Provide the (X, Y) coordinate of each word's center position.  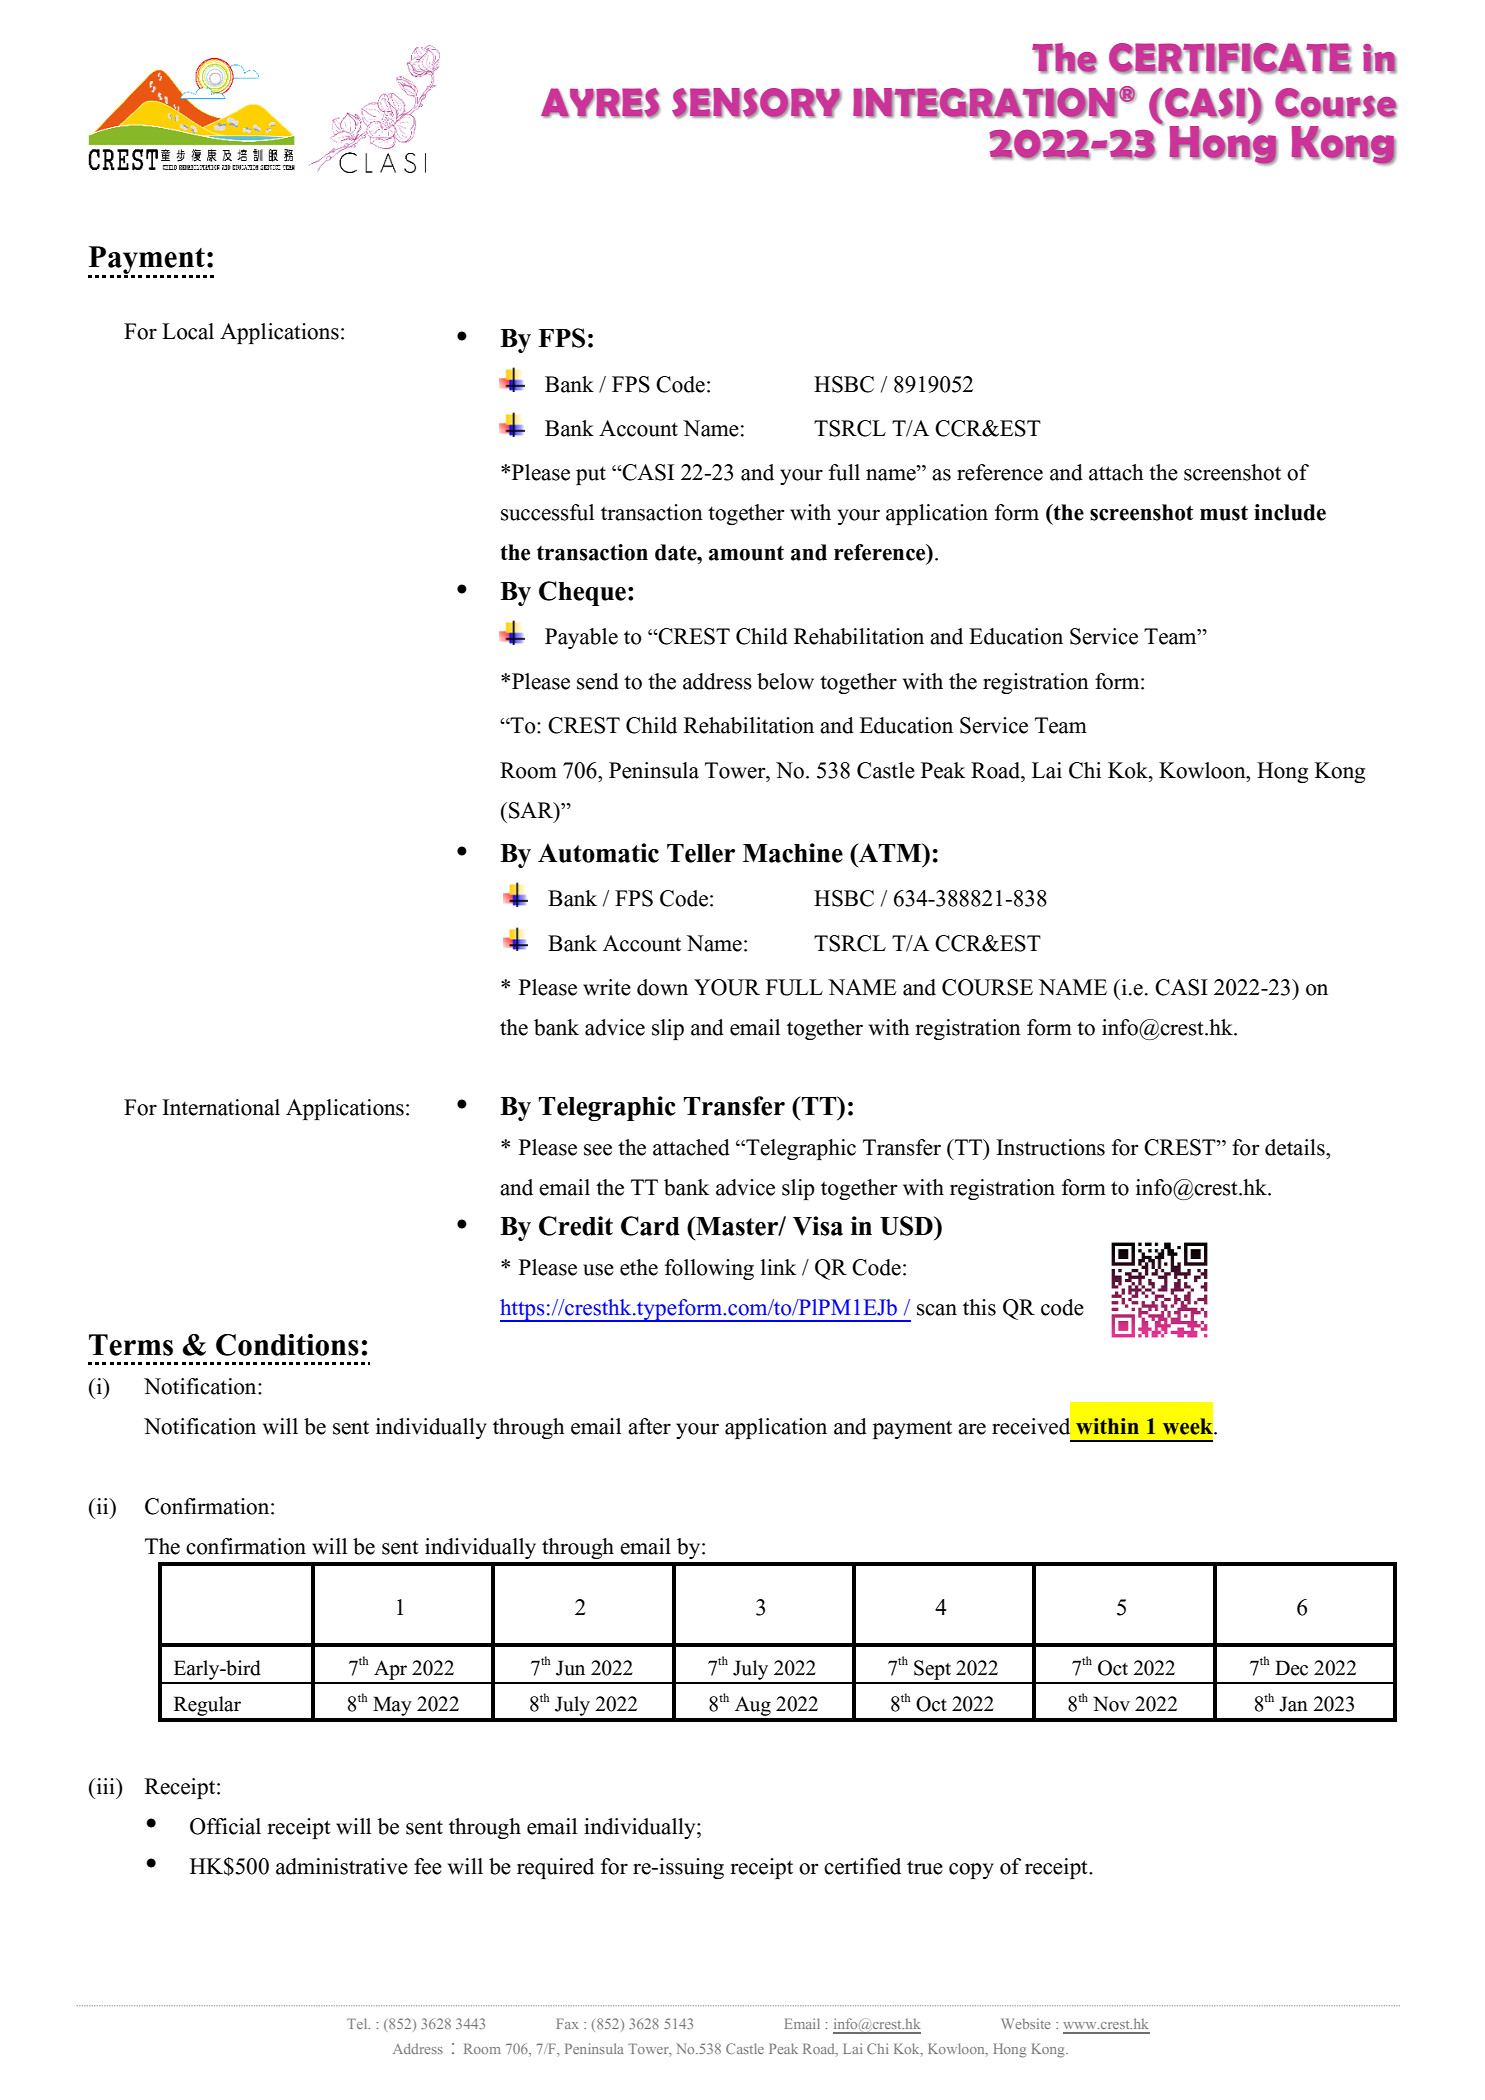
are (972, 1429)
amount (746, 553)
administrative (342, 1866)
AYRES (600, 103)
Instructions (1050, 1147)
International (221, 1107)
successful (547, 512)
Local (188, 331)
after (649, 1426)
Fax (568, 2023)
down (662, 987)
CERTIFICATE (1230, 58)
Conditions (287, 1345)
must (1224, 513)
